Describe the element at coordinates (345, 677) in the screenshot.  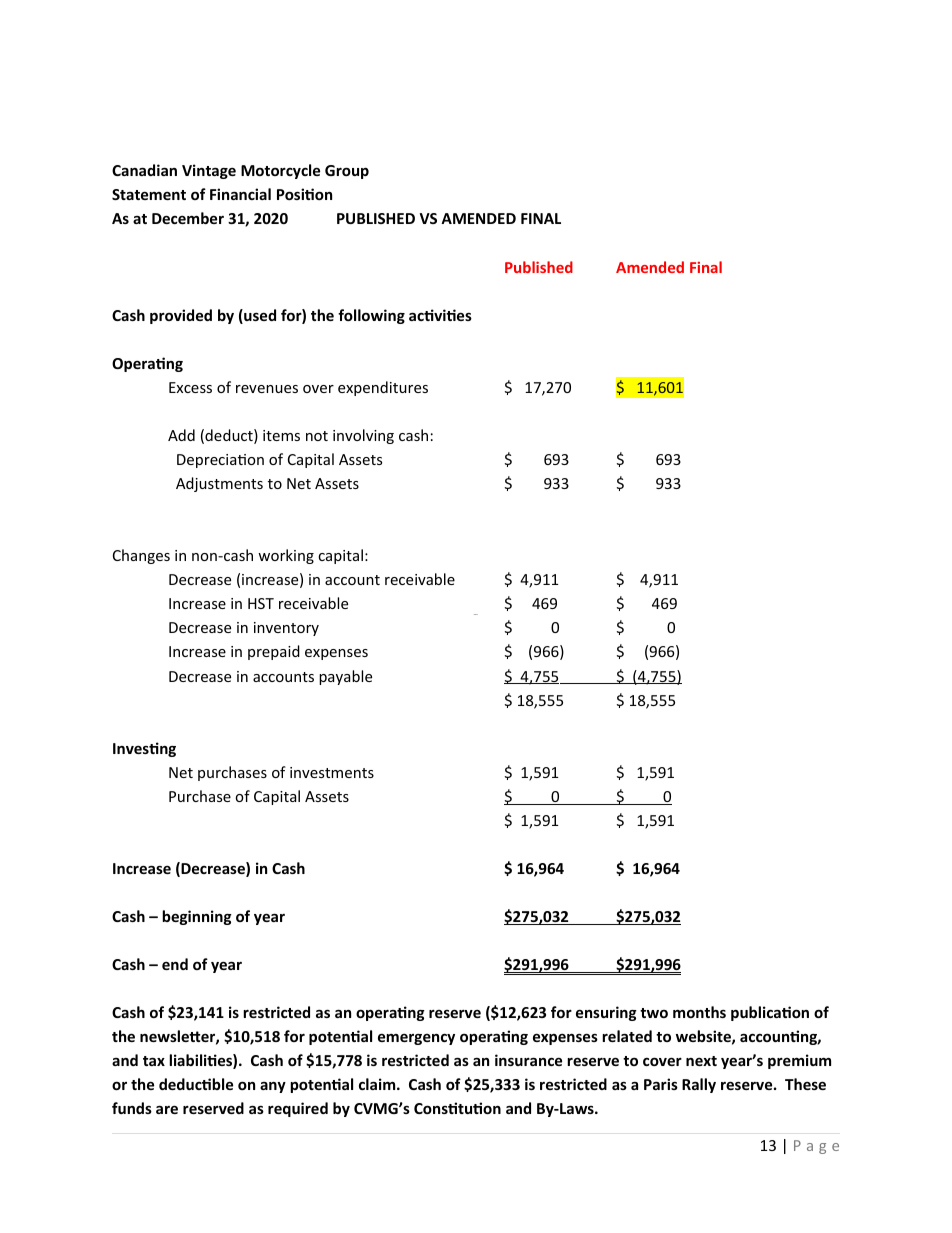
I see `payable` at that location.
